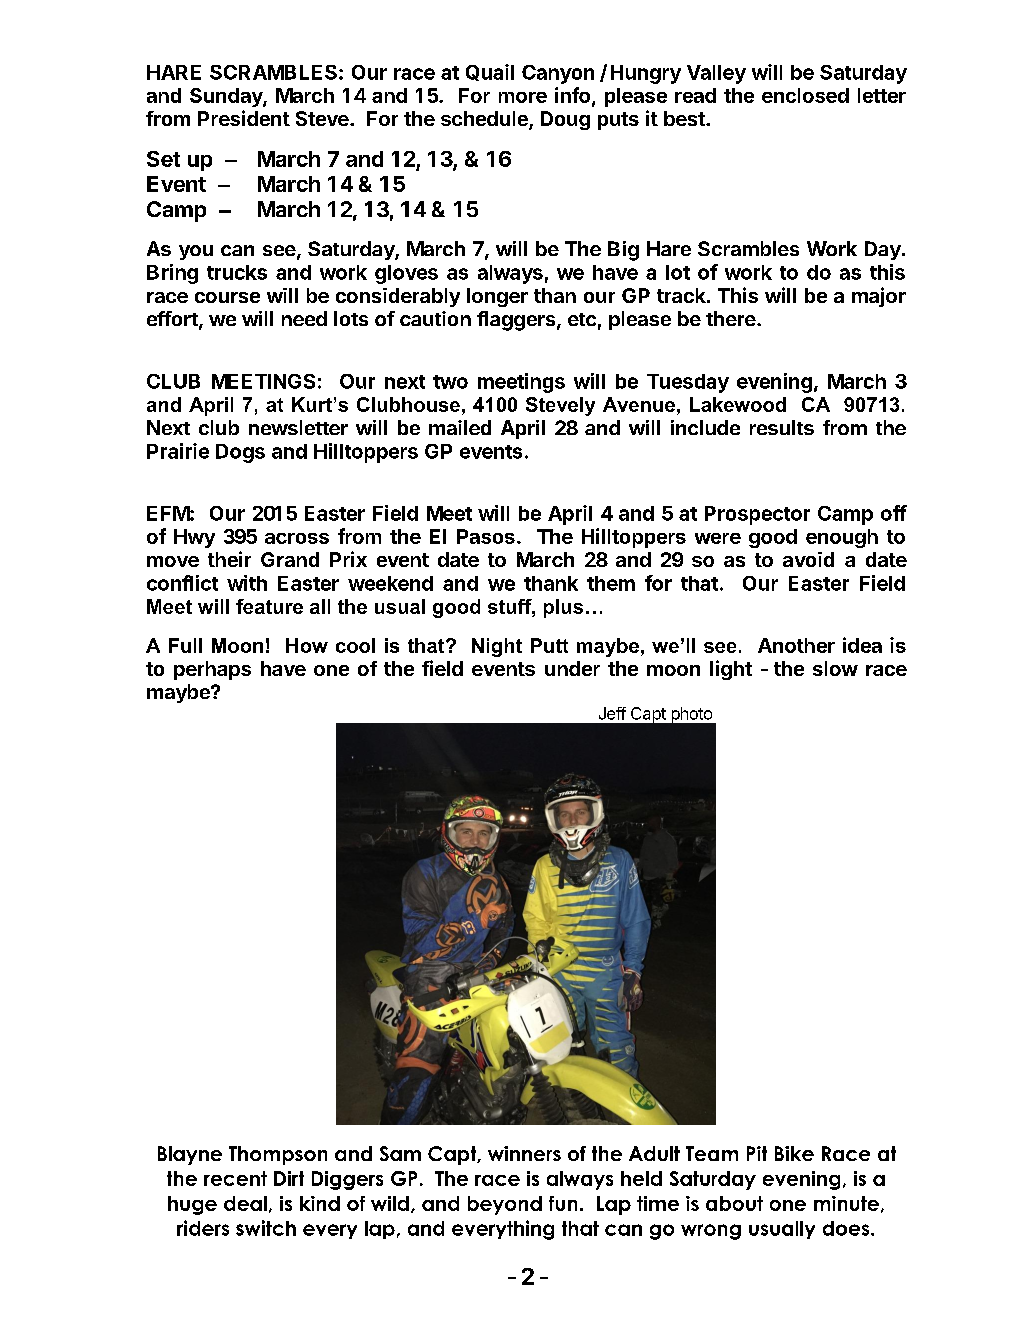  Describe the element at coordinates (505, 1205) in the page. I see `beyond` at that location.
